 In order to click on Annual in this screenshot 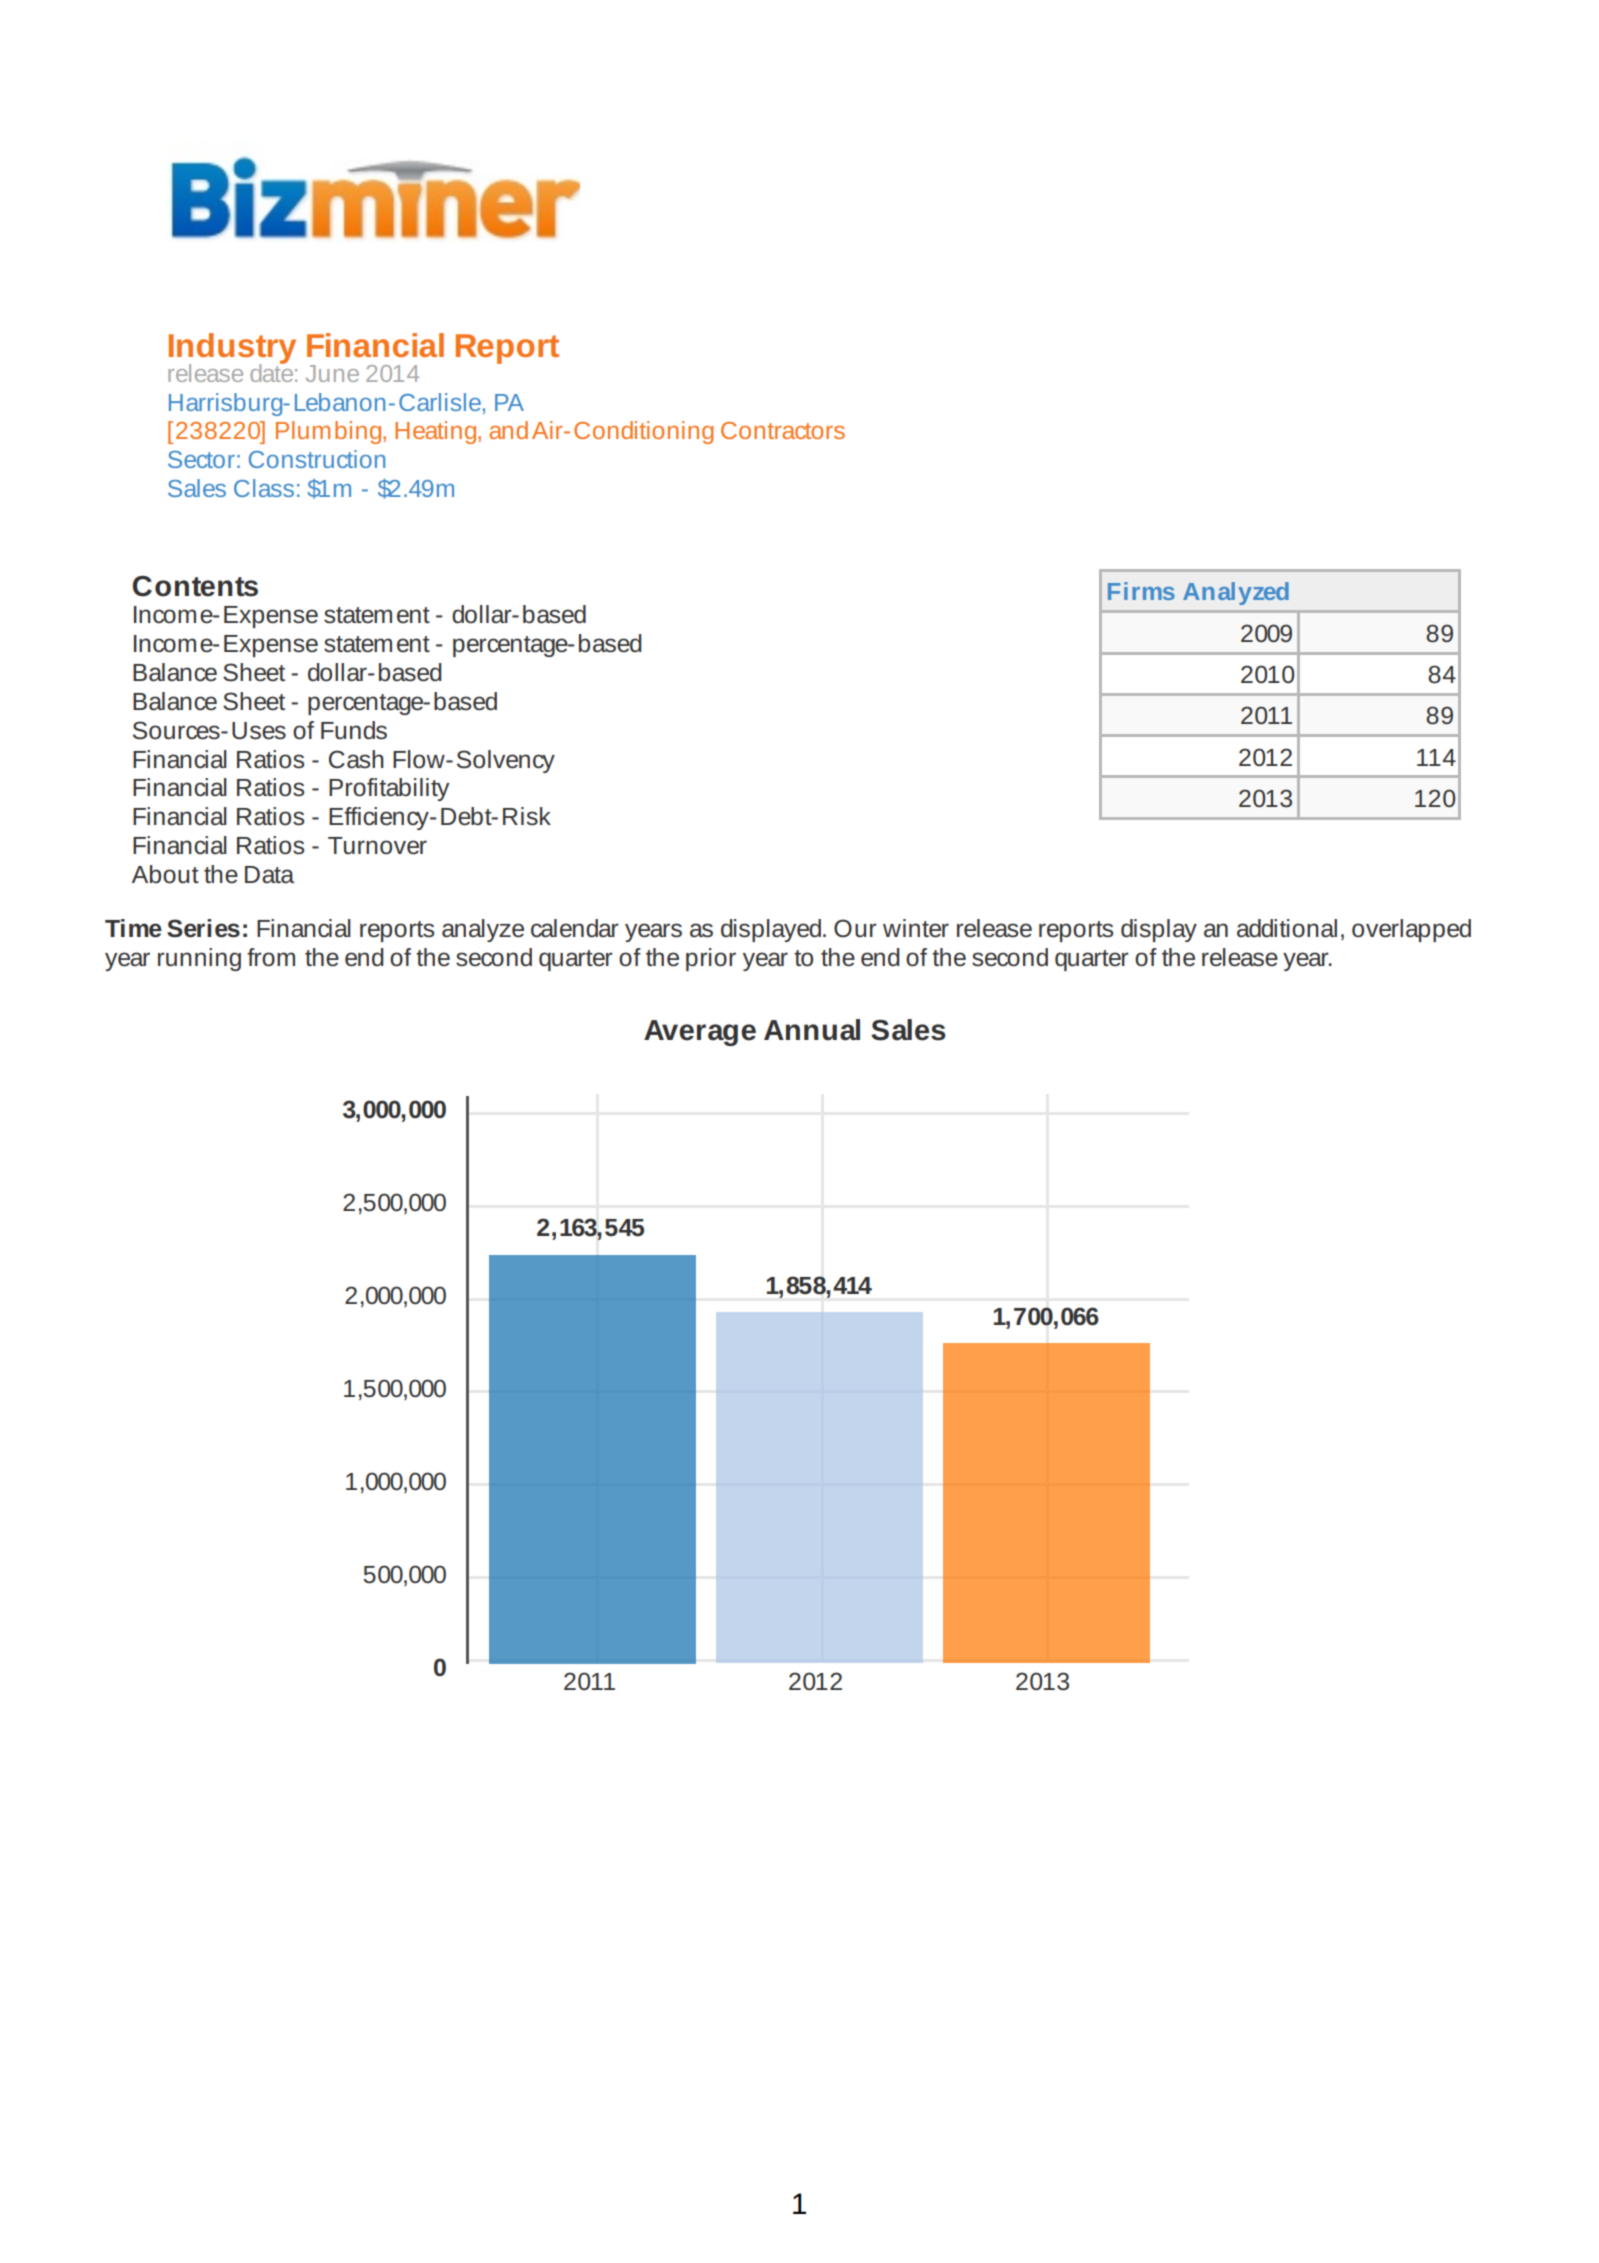, I will do `click(812, 1030)`.
